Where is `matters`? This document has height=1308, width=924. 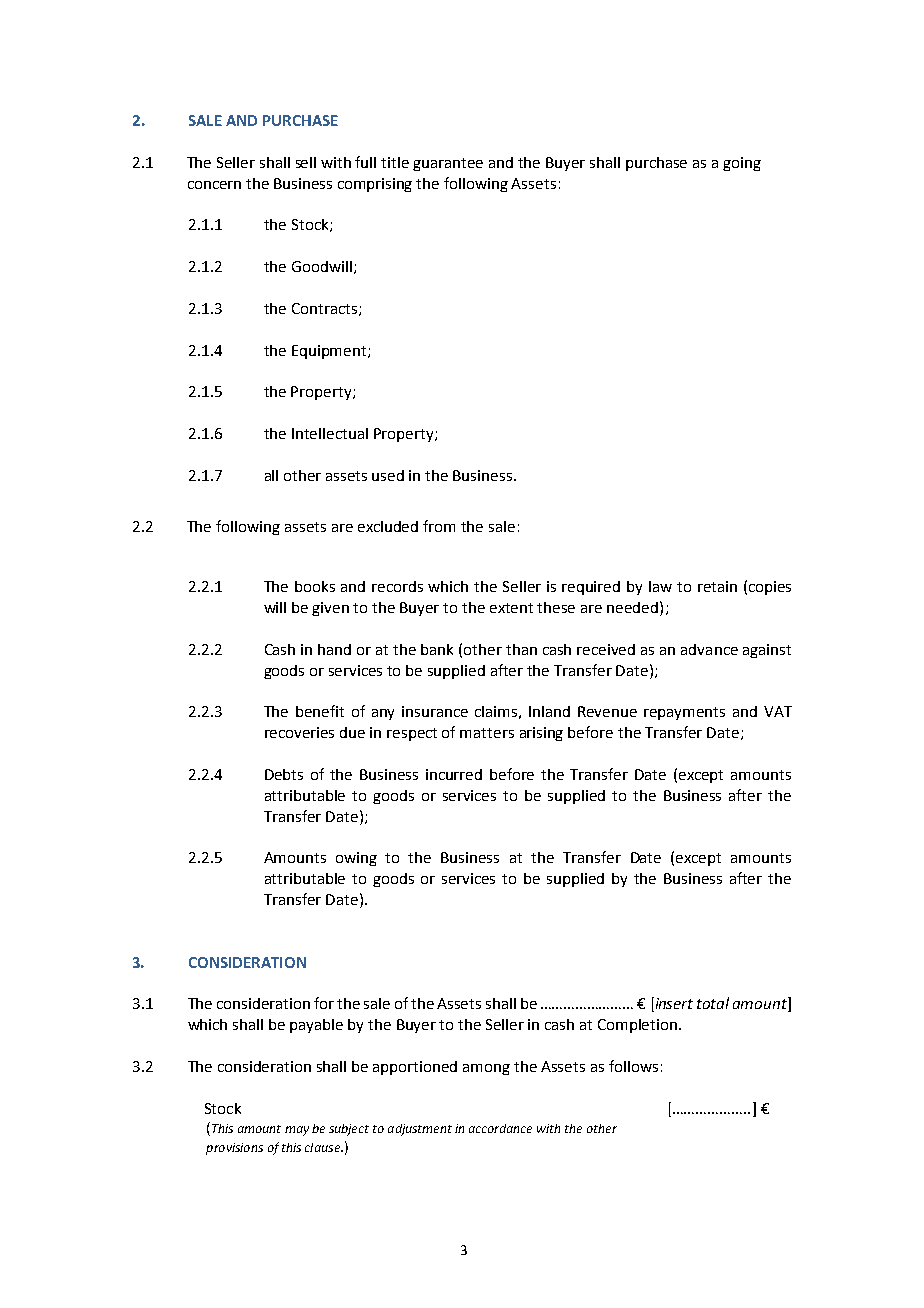
matters is located at coordinates (487, 733).
